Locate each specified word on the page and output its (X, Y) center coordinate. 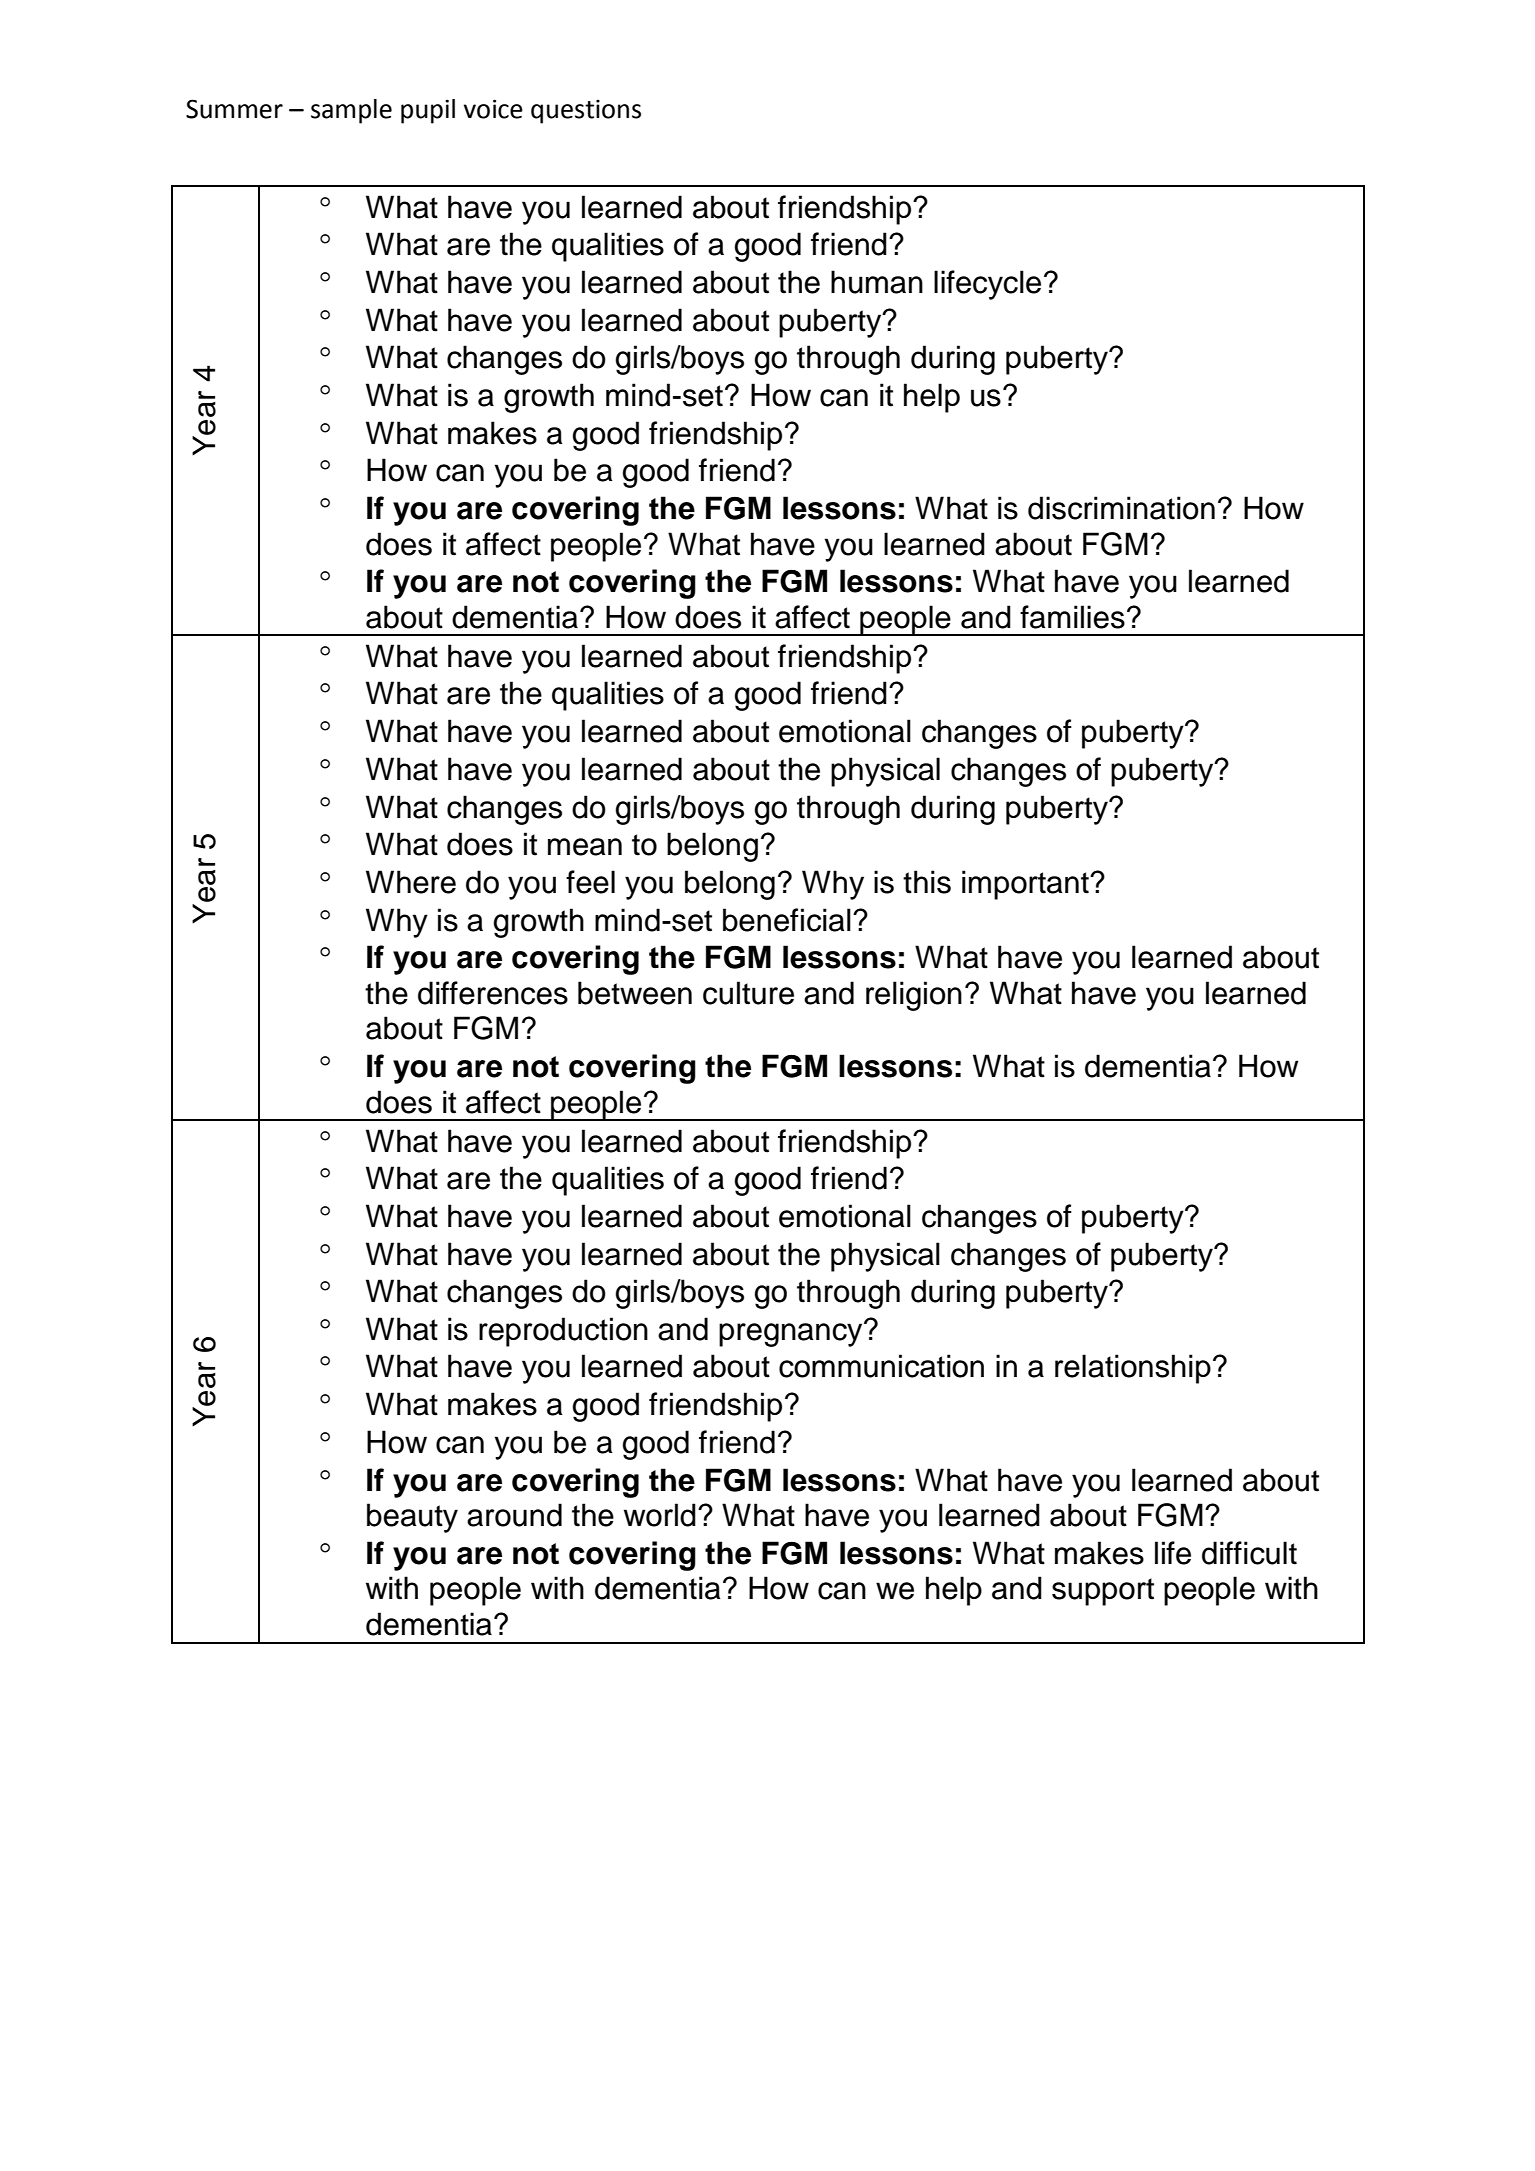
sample (351, 111)
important (1026, 885)
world (660, 1515)
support (1103, 1592)
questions (586, 111)
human (877, 282)
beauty (412, 1518)
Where (411, 882)
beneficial (787, 920)
